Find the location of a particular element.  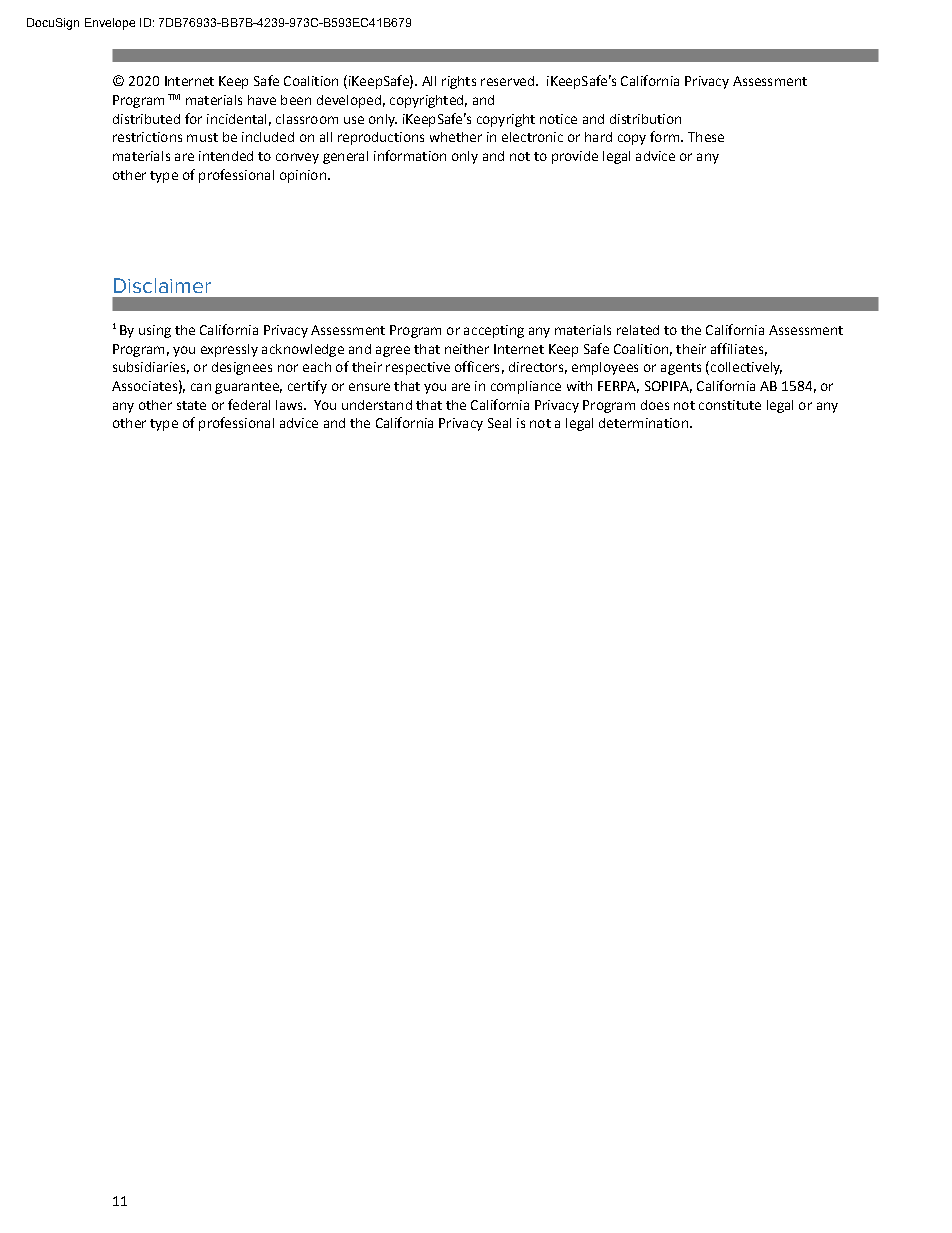

related is located at coordinates (638, 330).
